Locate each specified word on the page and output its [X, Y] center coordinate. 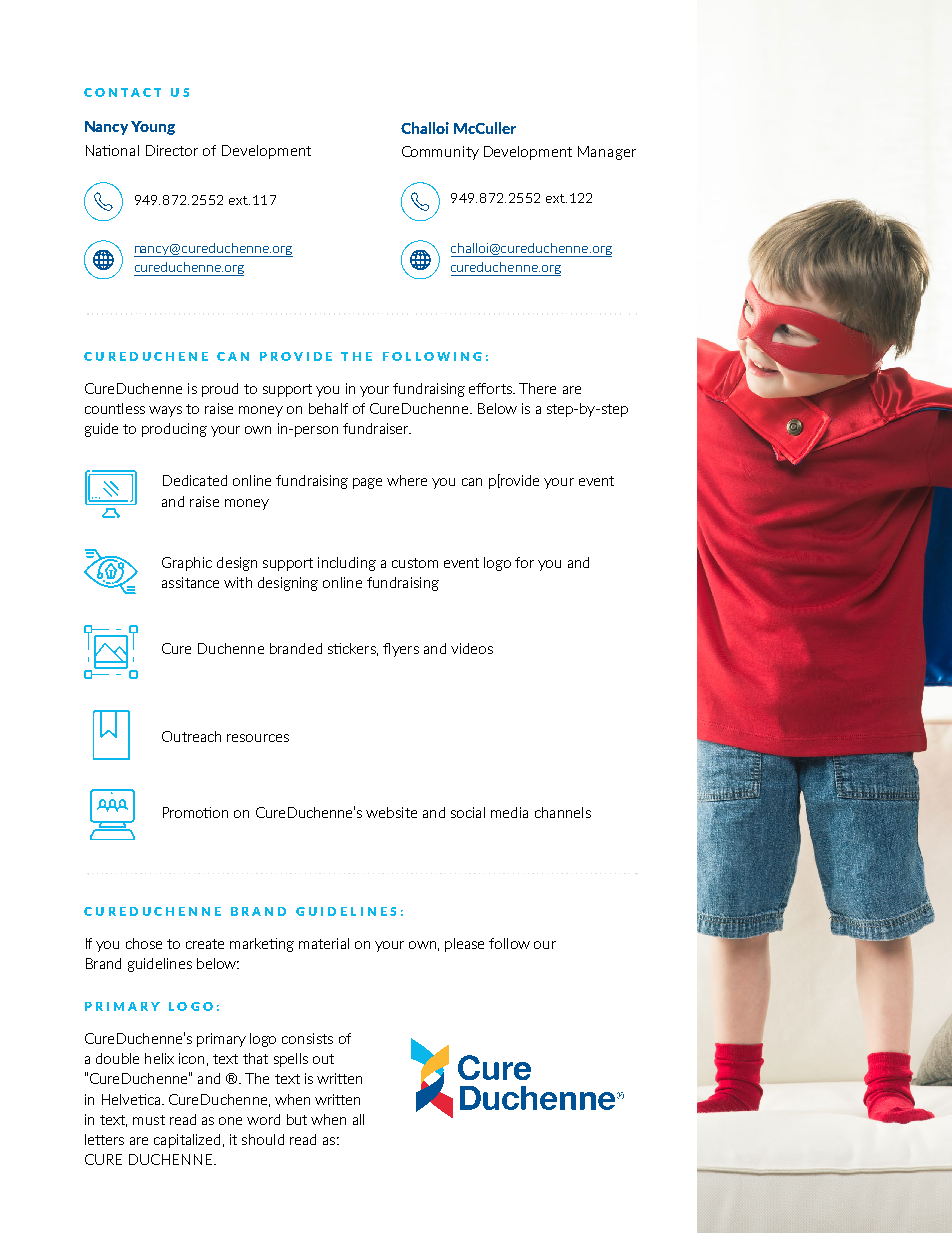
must [149, 1120]
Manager [607, 153]
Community [440, 153]
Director [172, 150]
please [464, 945]
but [297, 1119]
